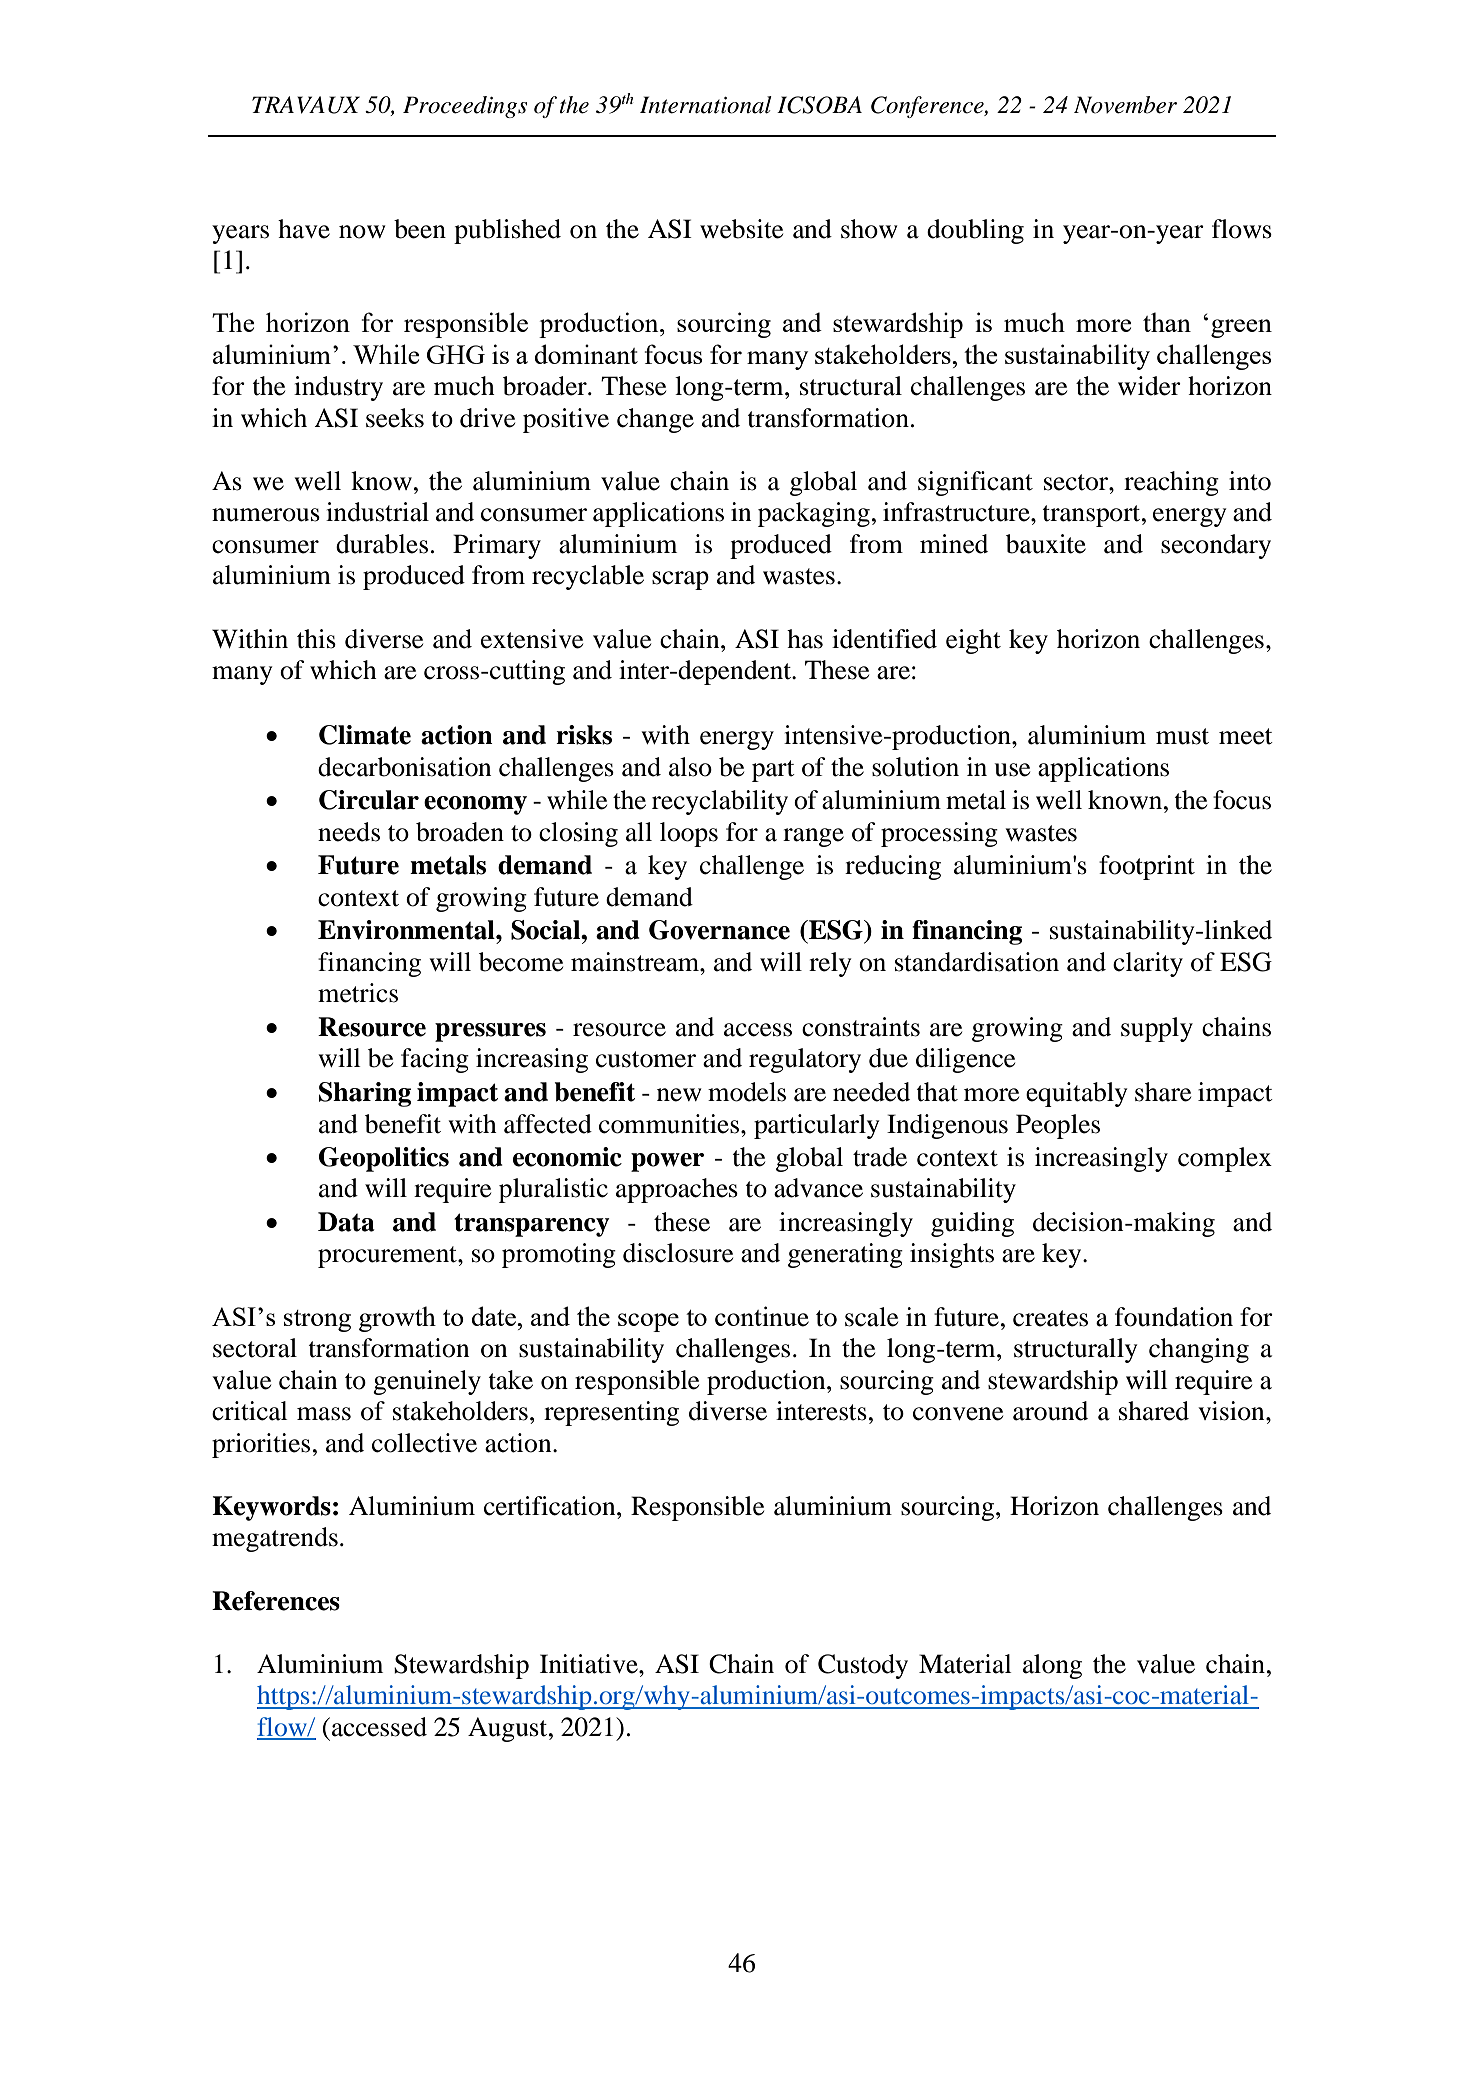 Image resolution: width=1484 pixels, height=2099 pixels. Describe the element at coordinates (1125, 105) in the document. I see `November` at that location.
